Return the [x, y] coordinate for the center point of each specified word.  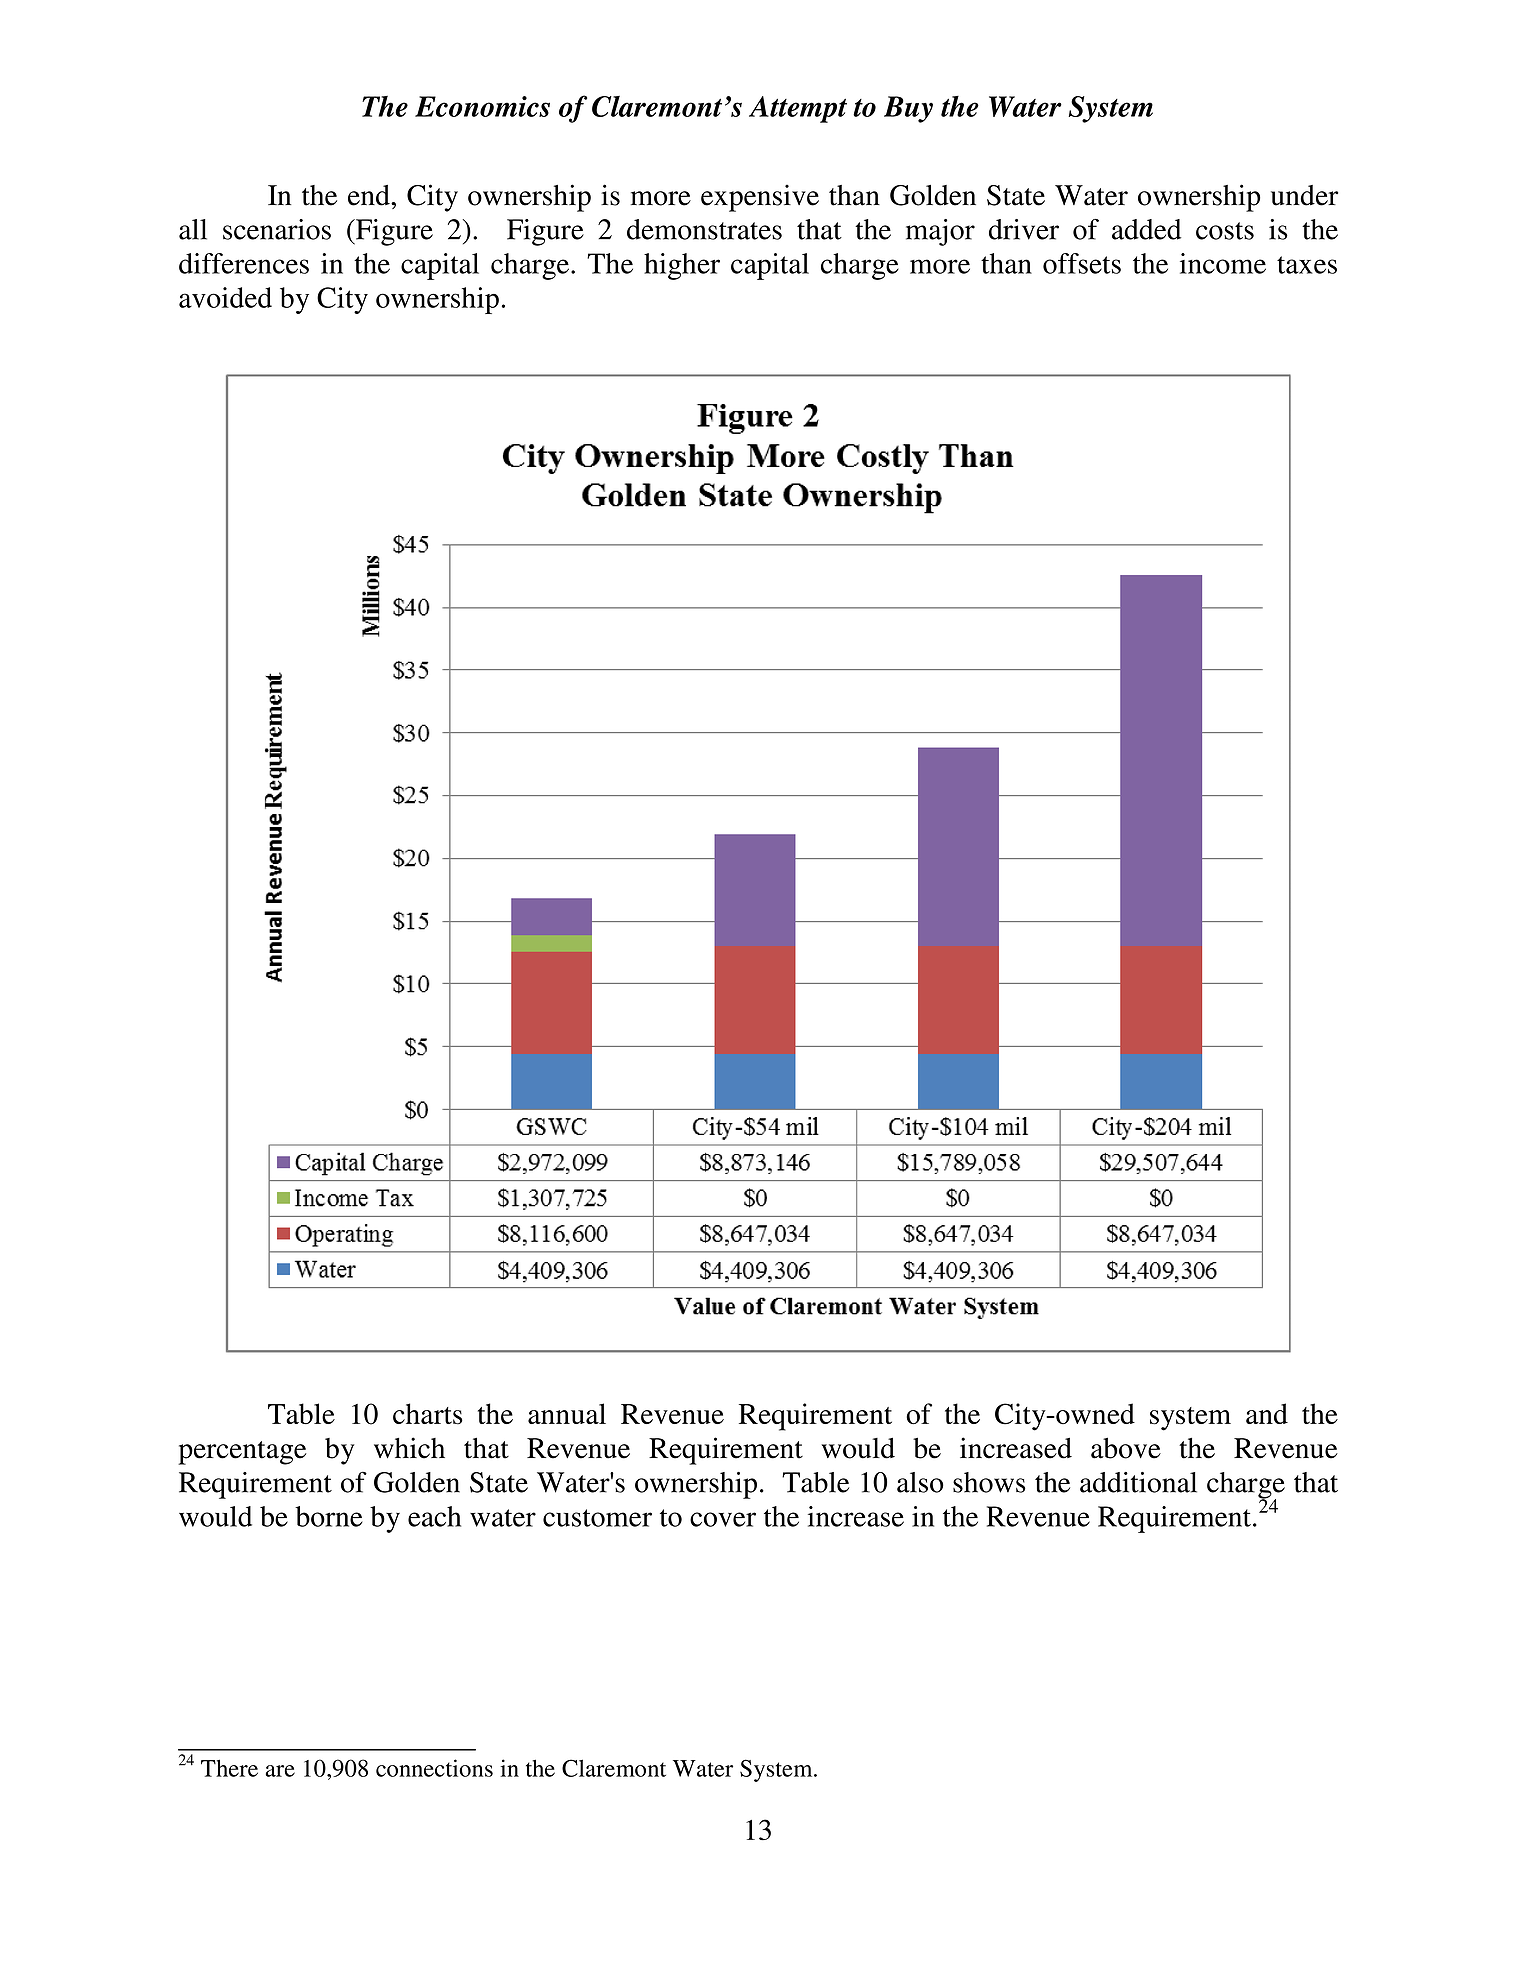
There [229, 1768]
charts [428, 1413]
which [409, 1448]
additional [1138, 1482]
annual [567, 1413]
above [1126, 1448]
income [1223, 263]
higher [682, 266]
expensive [760, 198]
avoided [225, 297]
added [1146, 229]
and [1267, 1413]
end [370, 195]
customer [597, 1518]
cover [723, 1519]
